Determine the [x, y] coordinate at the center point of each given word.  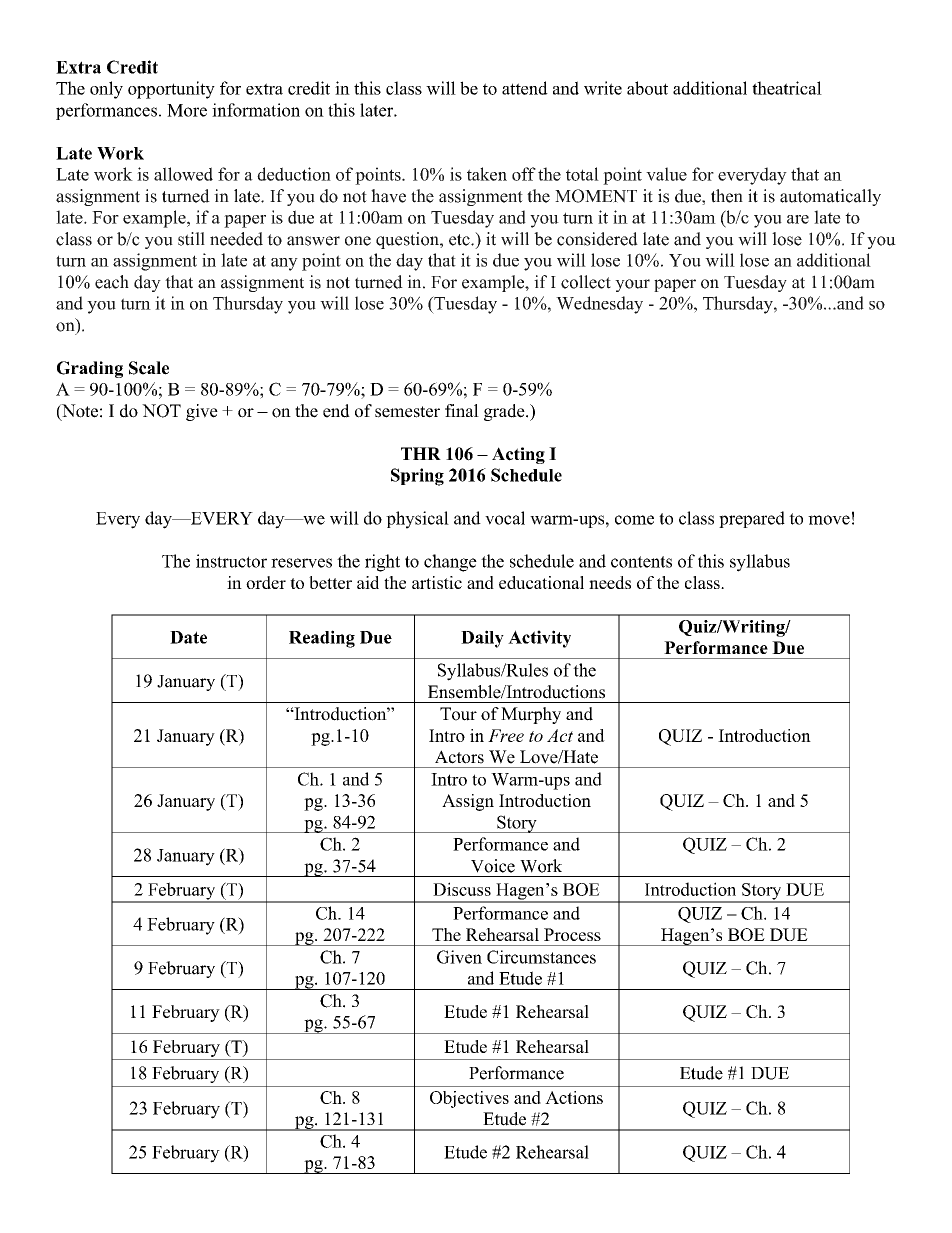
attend [525, 88]
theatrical [787, 88]
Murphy [531, 715]
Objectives [469, 1099]
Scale [149, 368]
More [187, 110]
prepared [752, 519]
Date [188, 637]
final [462, 410]
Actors [459, 757]
